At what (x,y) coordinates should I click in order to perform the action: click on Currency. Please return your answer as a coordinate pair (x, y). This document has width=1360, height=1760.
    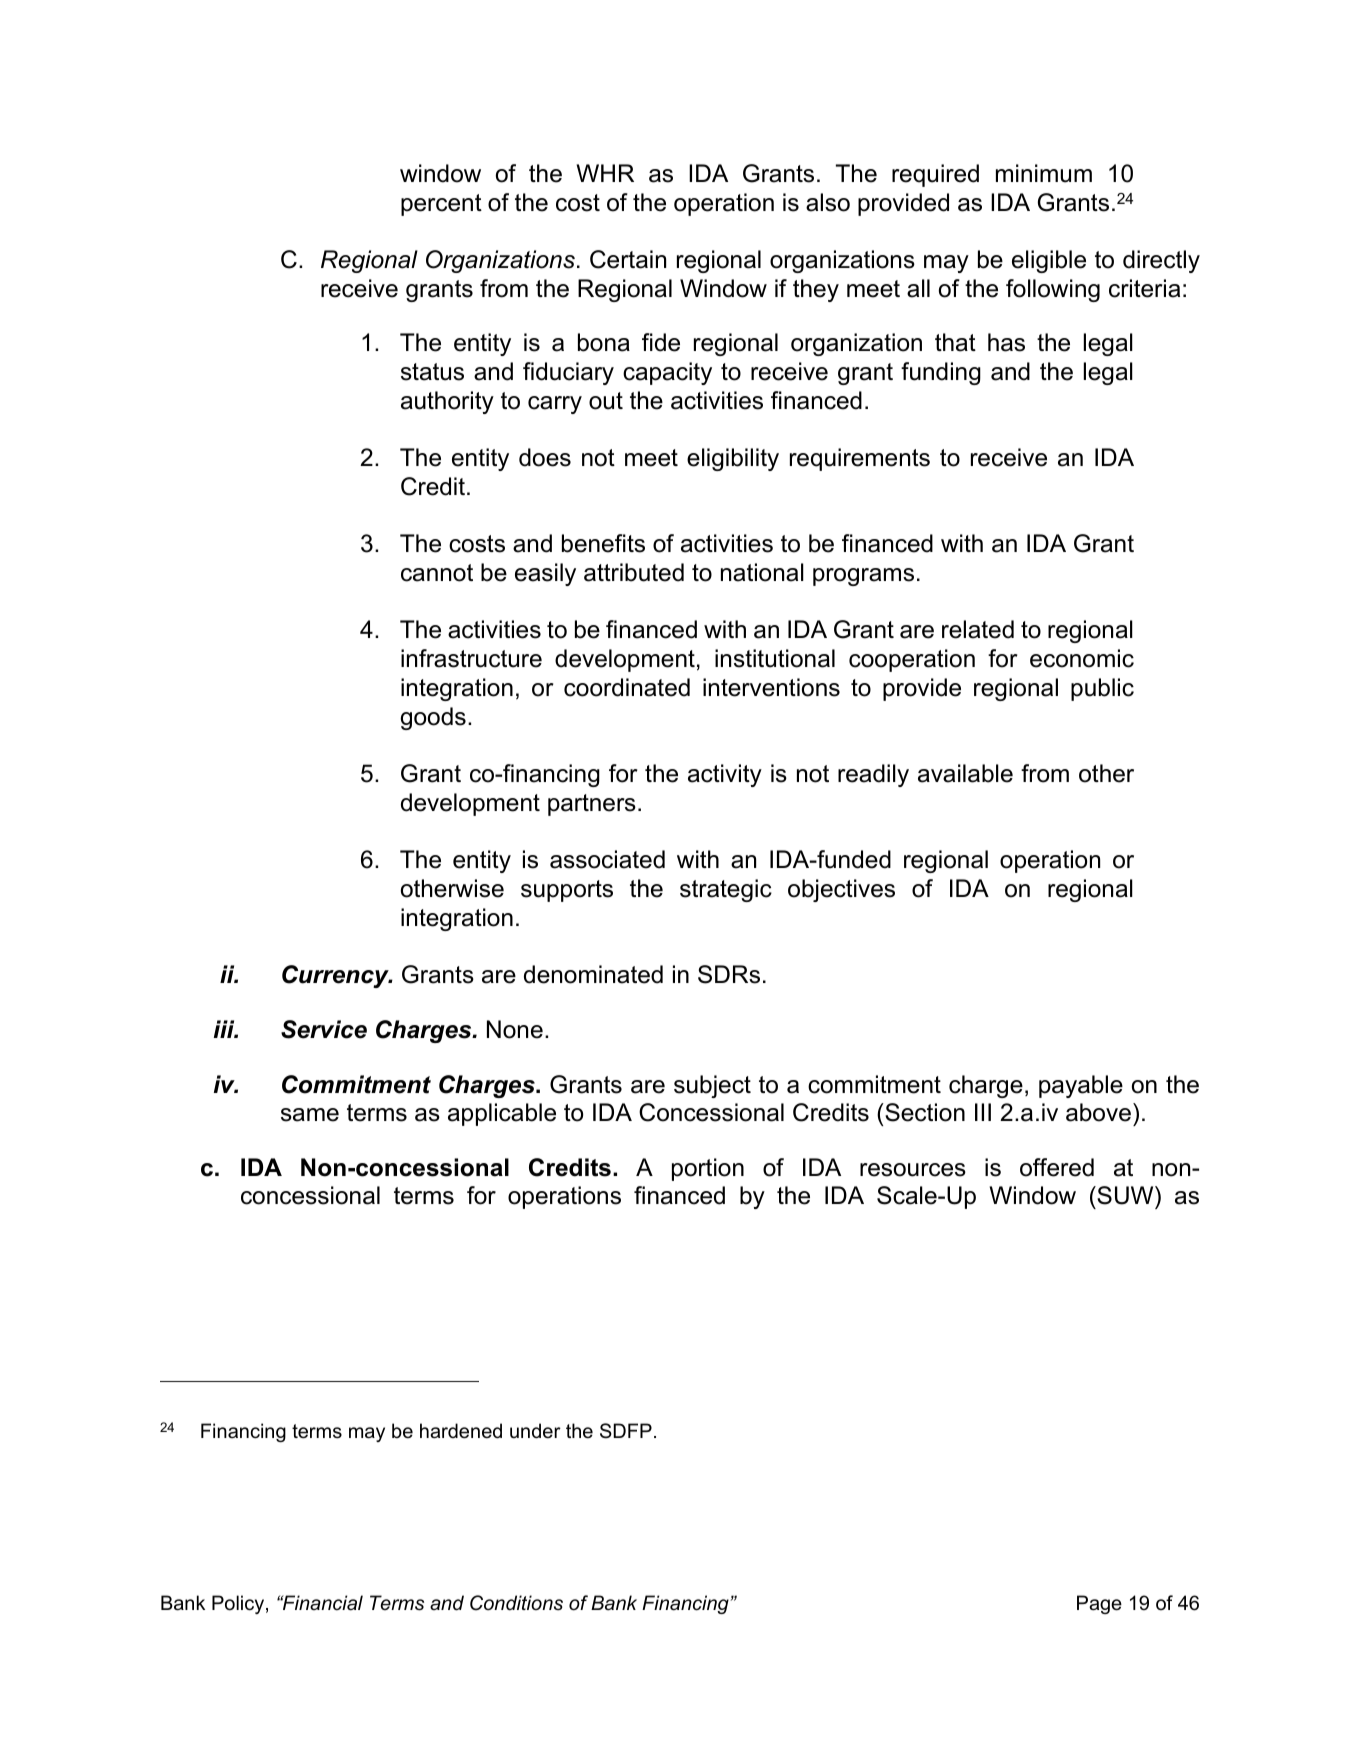
    Looking at the image, I should click on (336, 976).
